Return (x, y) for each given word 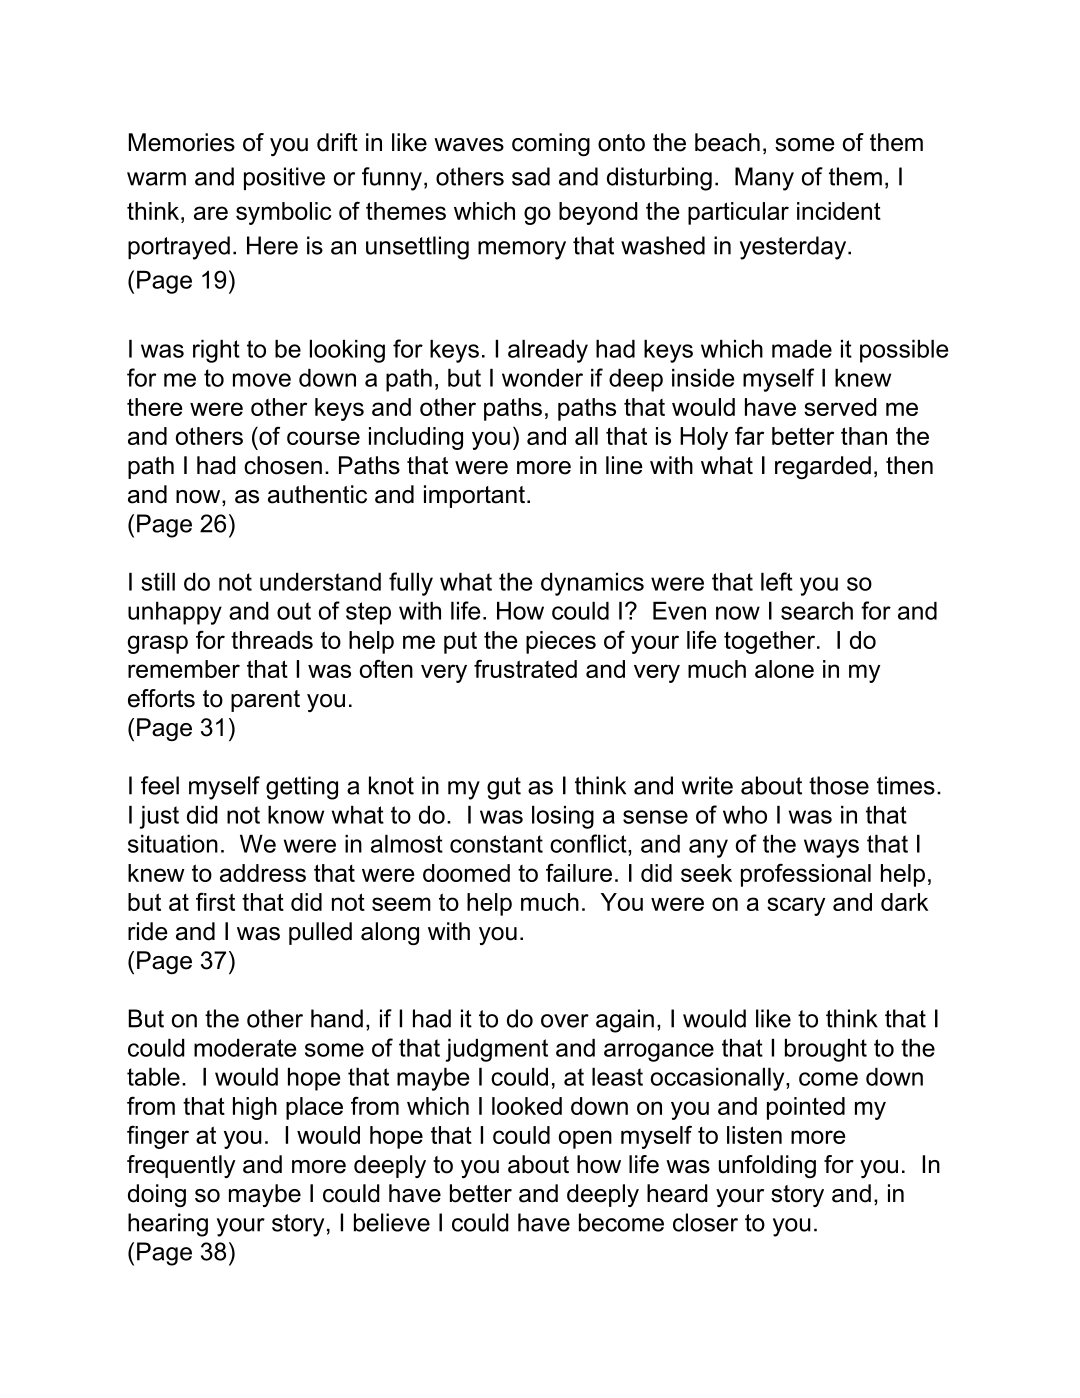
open (585, 1139)
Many (764, 179)
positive (284, 178)
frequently (181, 1166)
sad (531, 176)
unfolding (767, 1166)
